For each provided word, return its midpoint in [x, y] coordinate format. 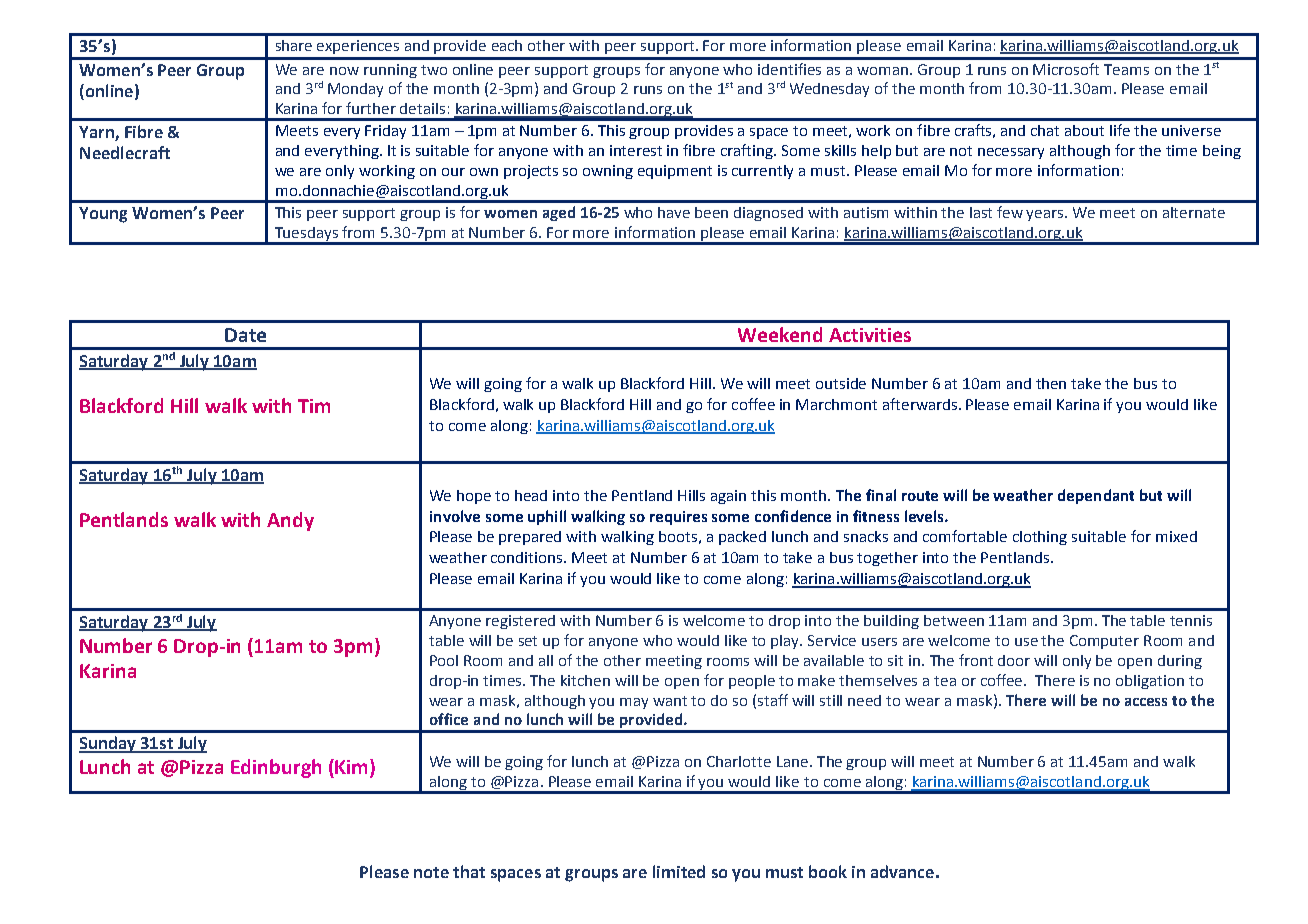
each [507, 45]
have [674, 212]
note [431, 872]
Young [103, 215]
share [294, 45]
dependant [1096, 496]
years [1046, 215]
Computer [1104, 642]
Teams [1126, 69]
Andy [290, 521]
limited [679, 871]
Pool [444, 660]
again [728, 497]
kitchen [585, 680]
